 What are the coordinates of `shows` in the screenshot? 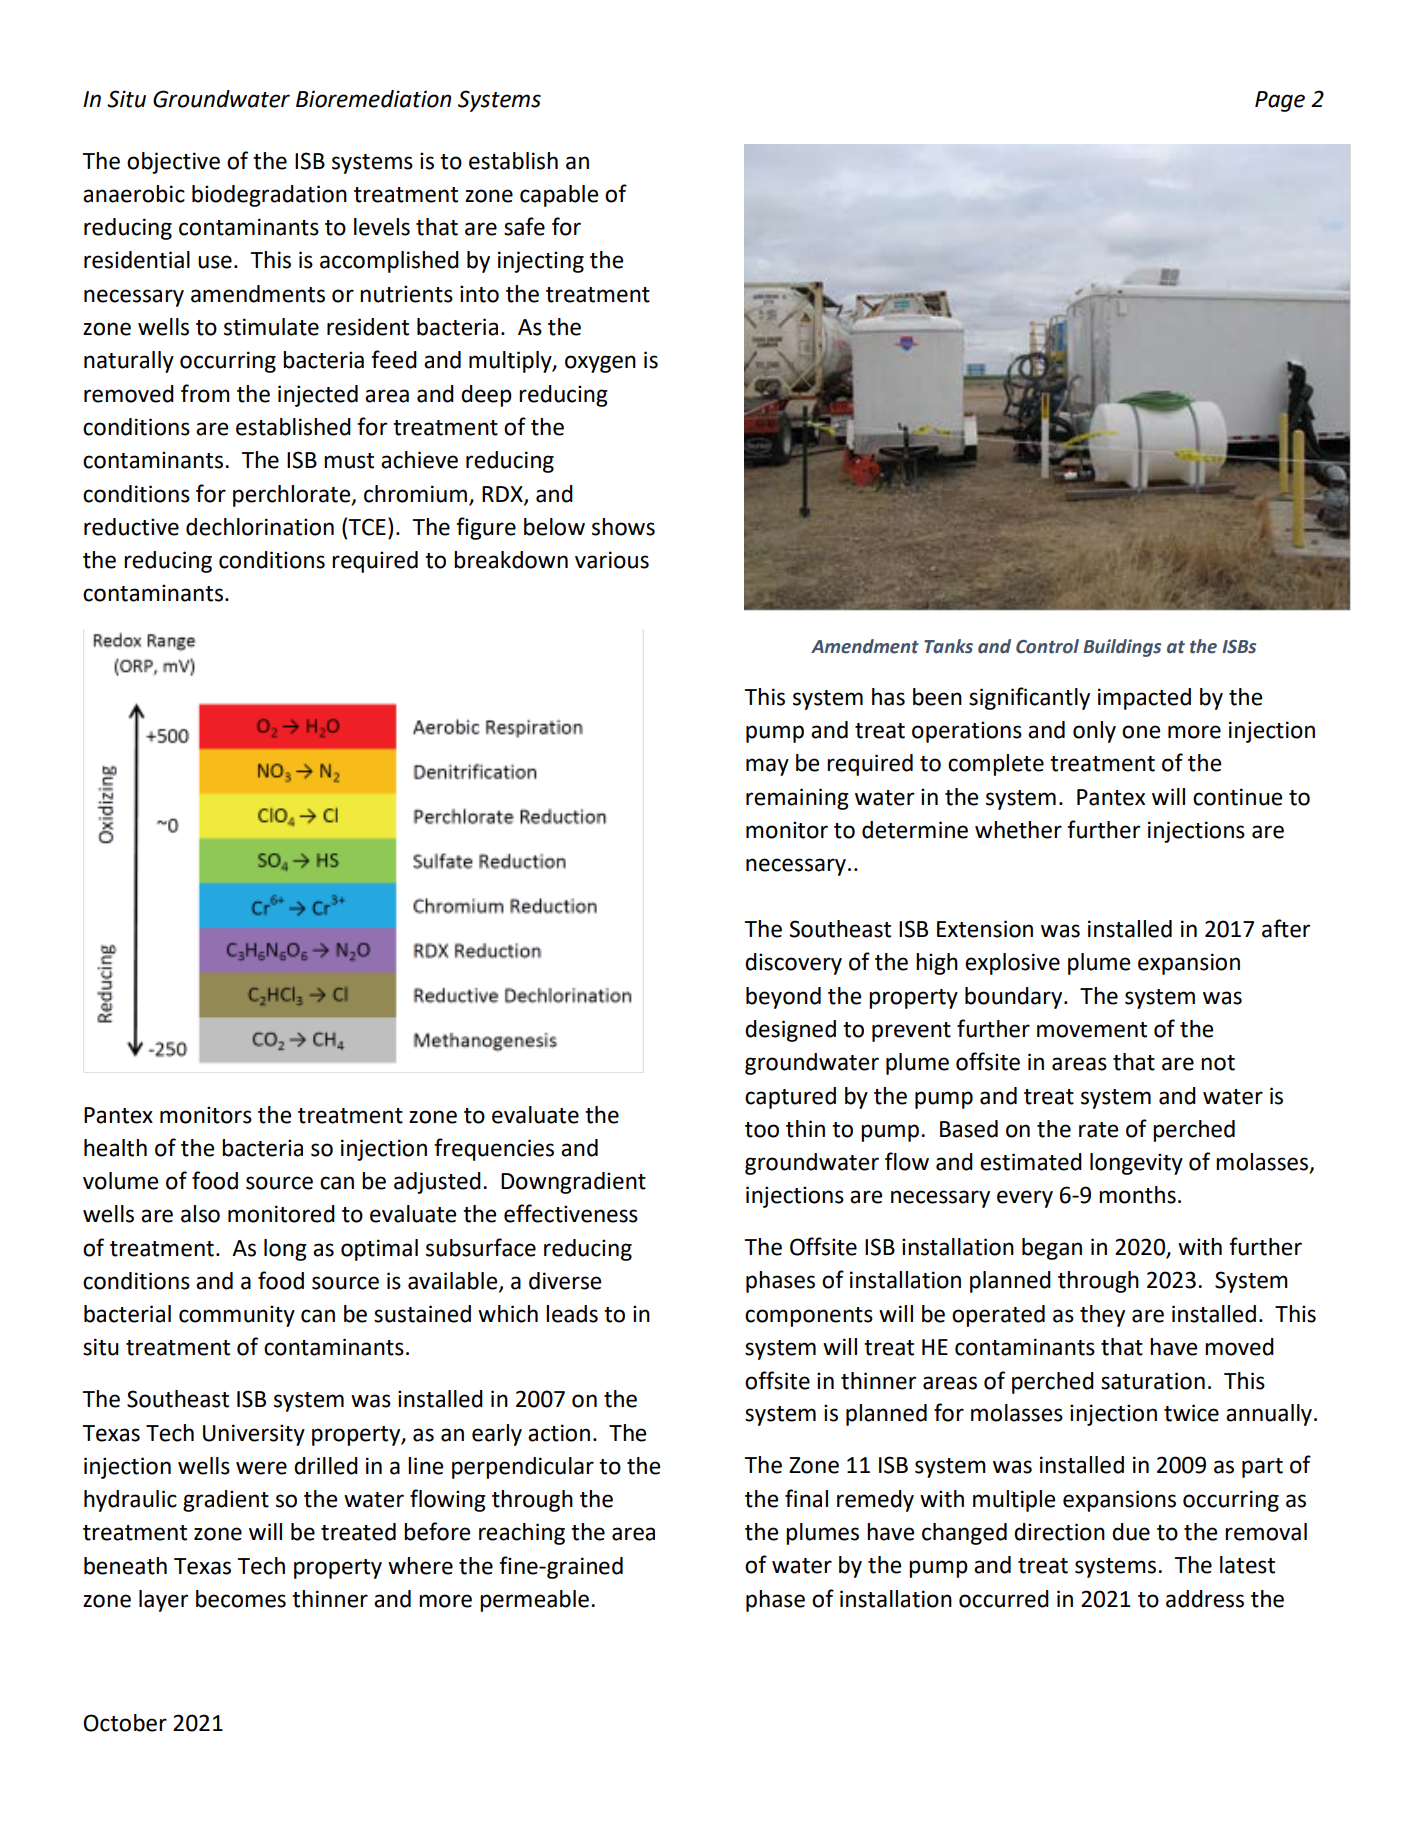 It's located at (623, 527).
